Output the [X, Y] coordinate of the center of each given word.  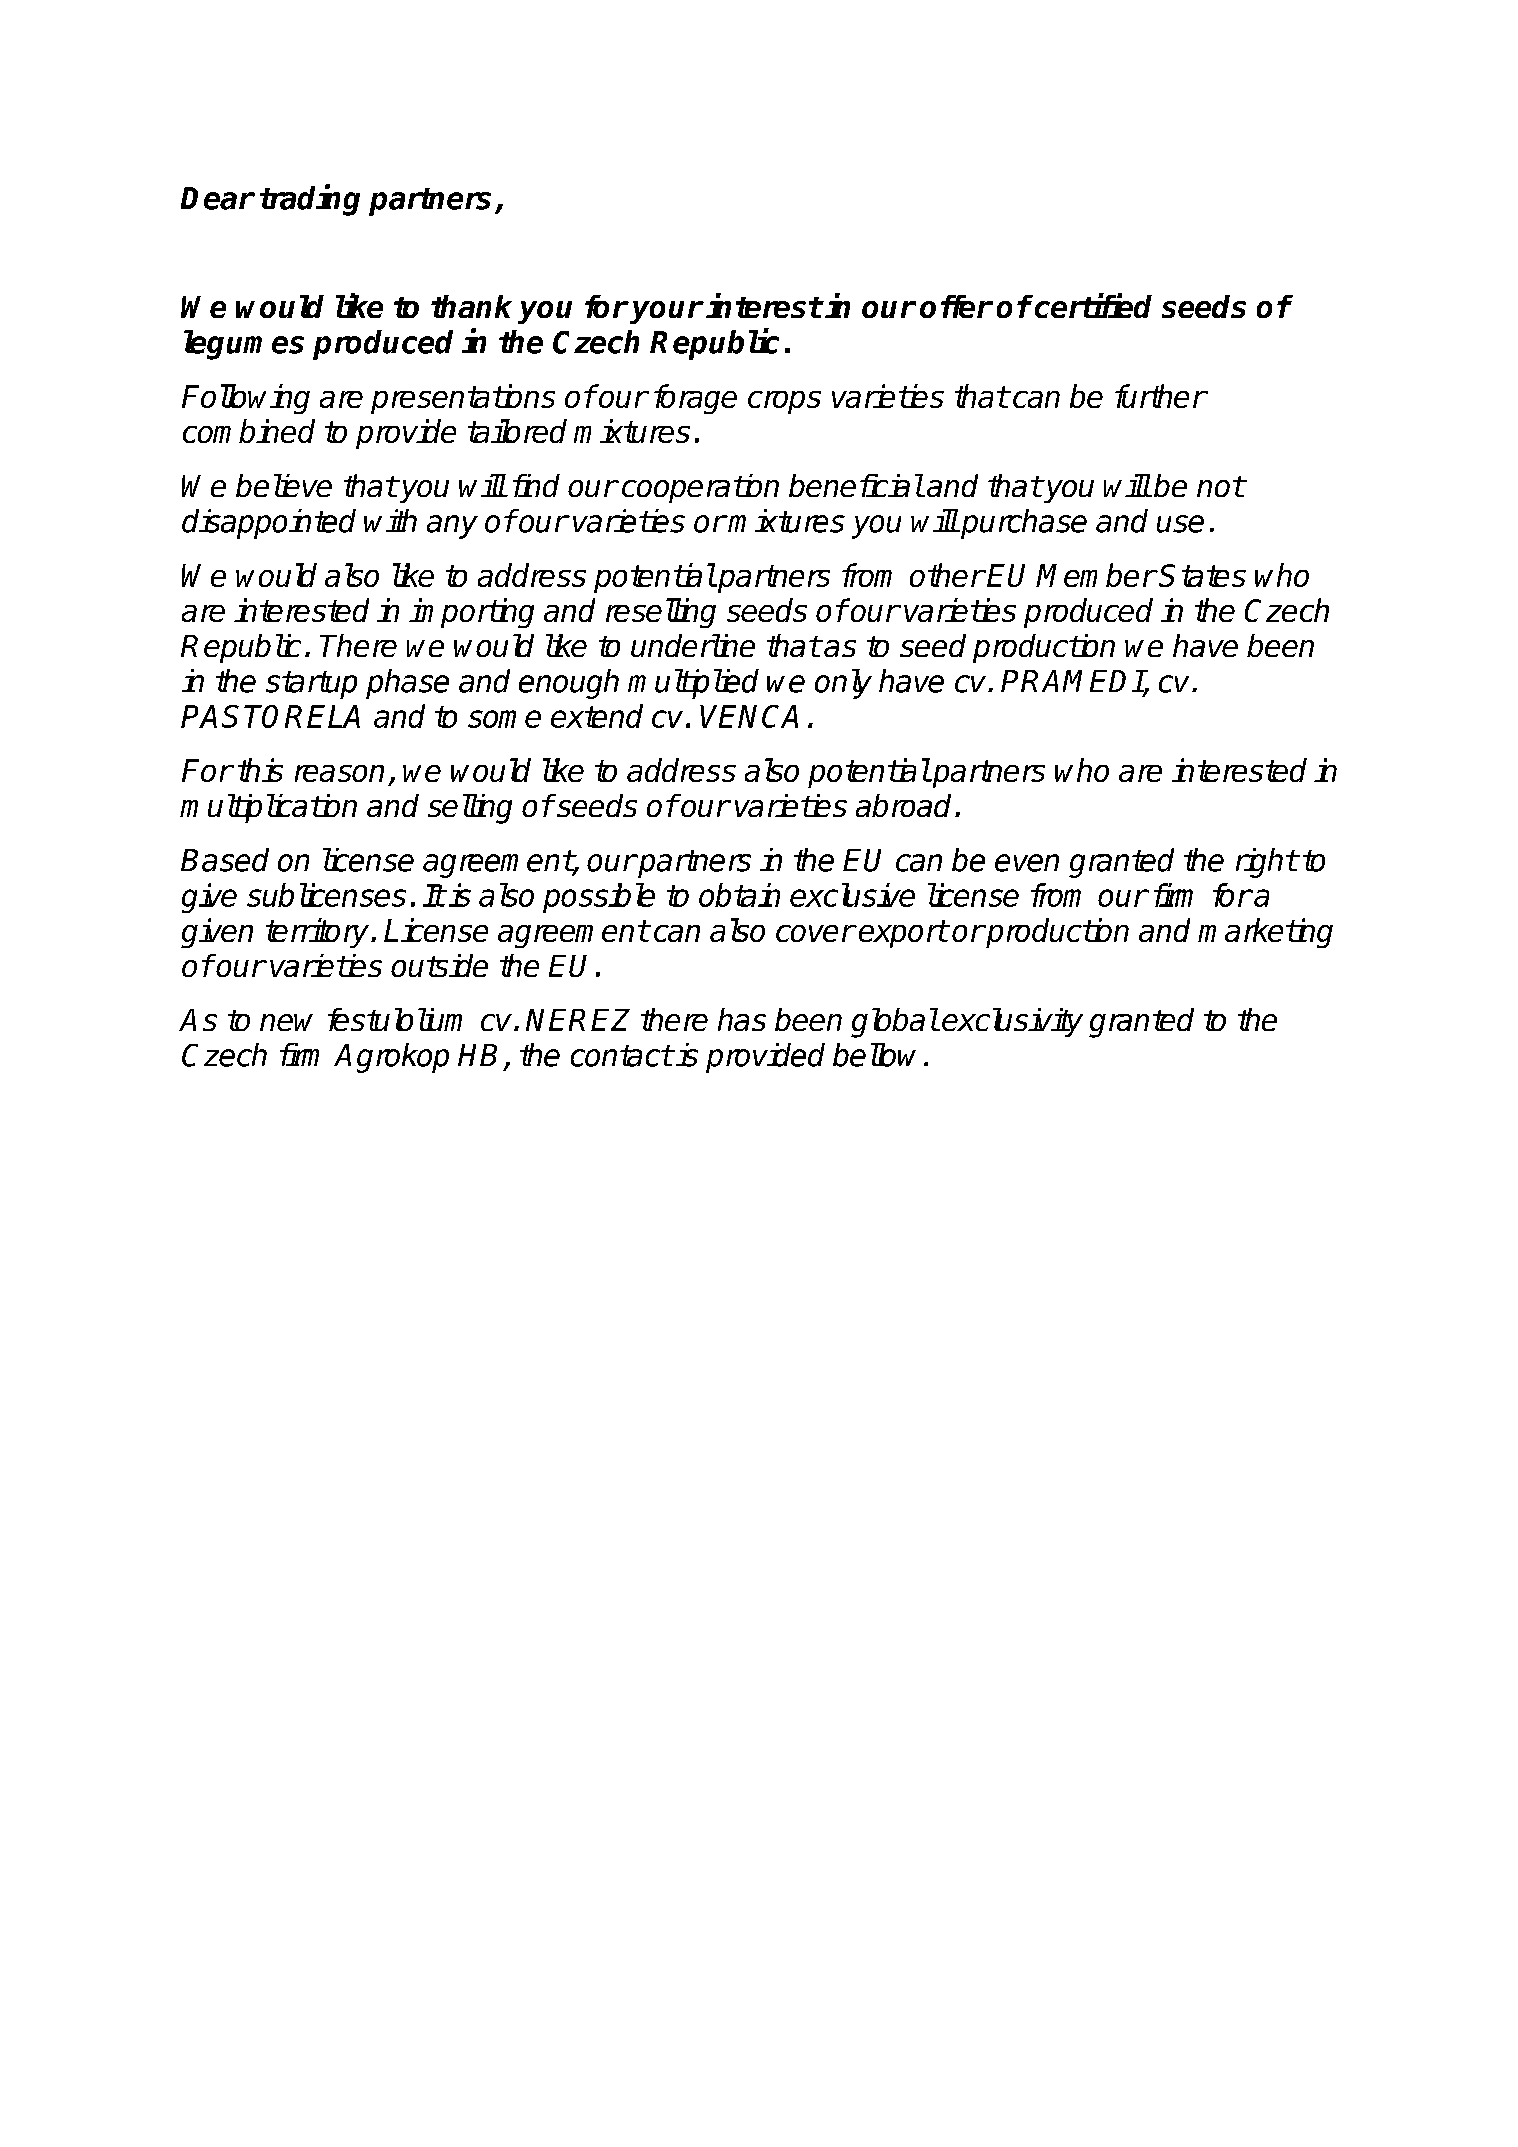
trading [310, 200]
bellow [874, 1055]
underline [693, 645]
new [286, 1022]
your [666, 312]
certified [1092, 305]
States [1202, 575]
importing [471, 613]
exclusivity [1012, 1022]
